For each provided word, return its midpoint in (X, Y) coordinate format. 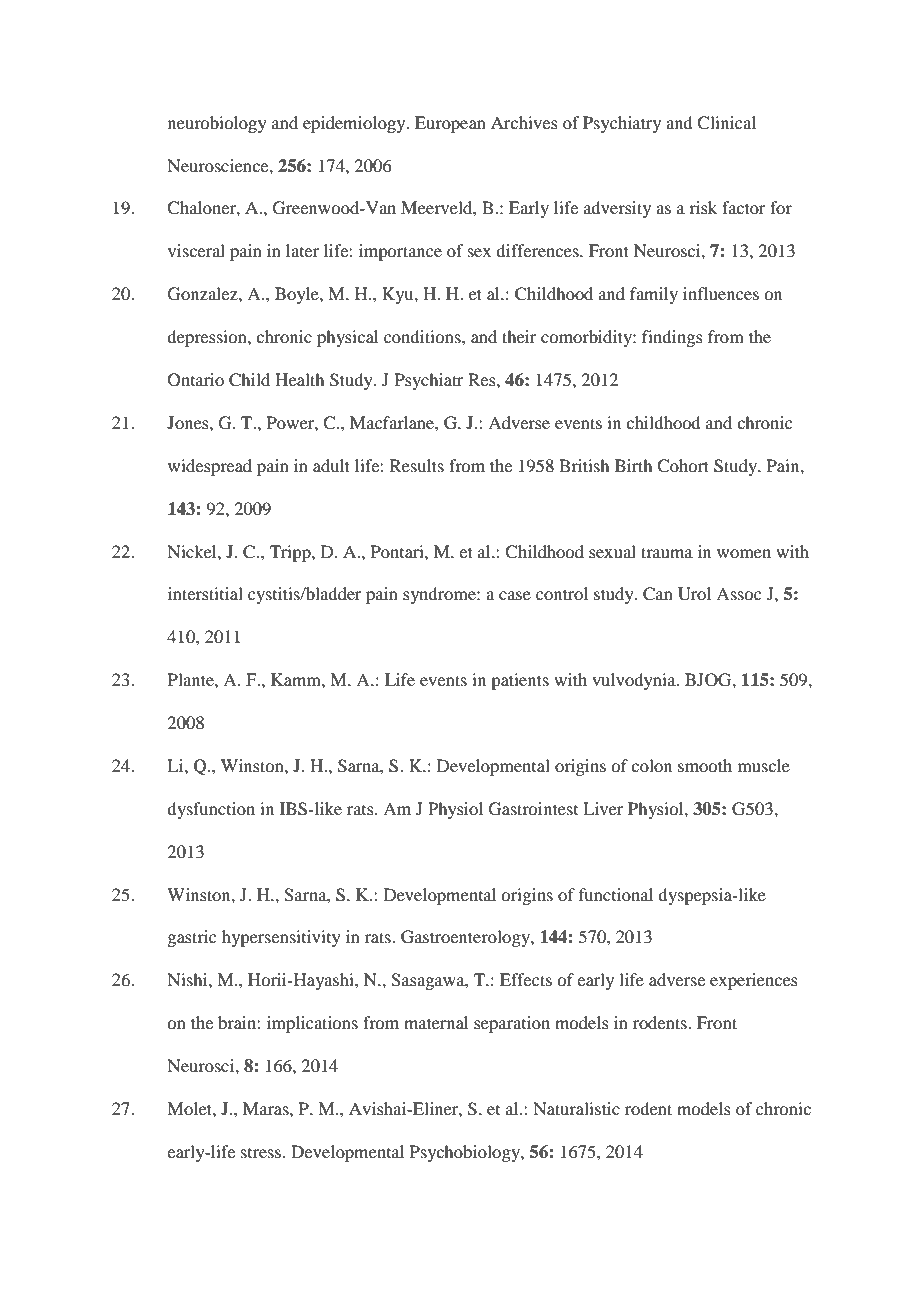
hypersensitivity (281, 938)
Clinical (726, 123)
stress (261, 1153)
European (450, 124)
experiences (754, 981)
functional (616, 894)
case (515, 595)
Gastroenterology (466, 938)
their (519, 336)
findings (672, 338)
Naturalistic (576, 1108)
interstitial (205, 593)
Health (299, 379)
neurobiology (217, 124)
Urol (694, 594)
